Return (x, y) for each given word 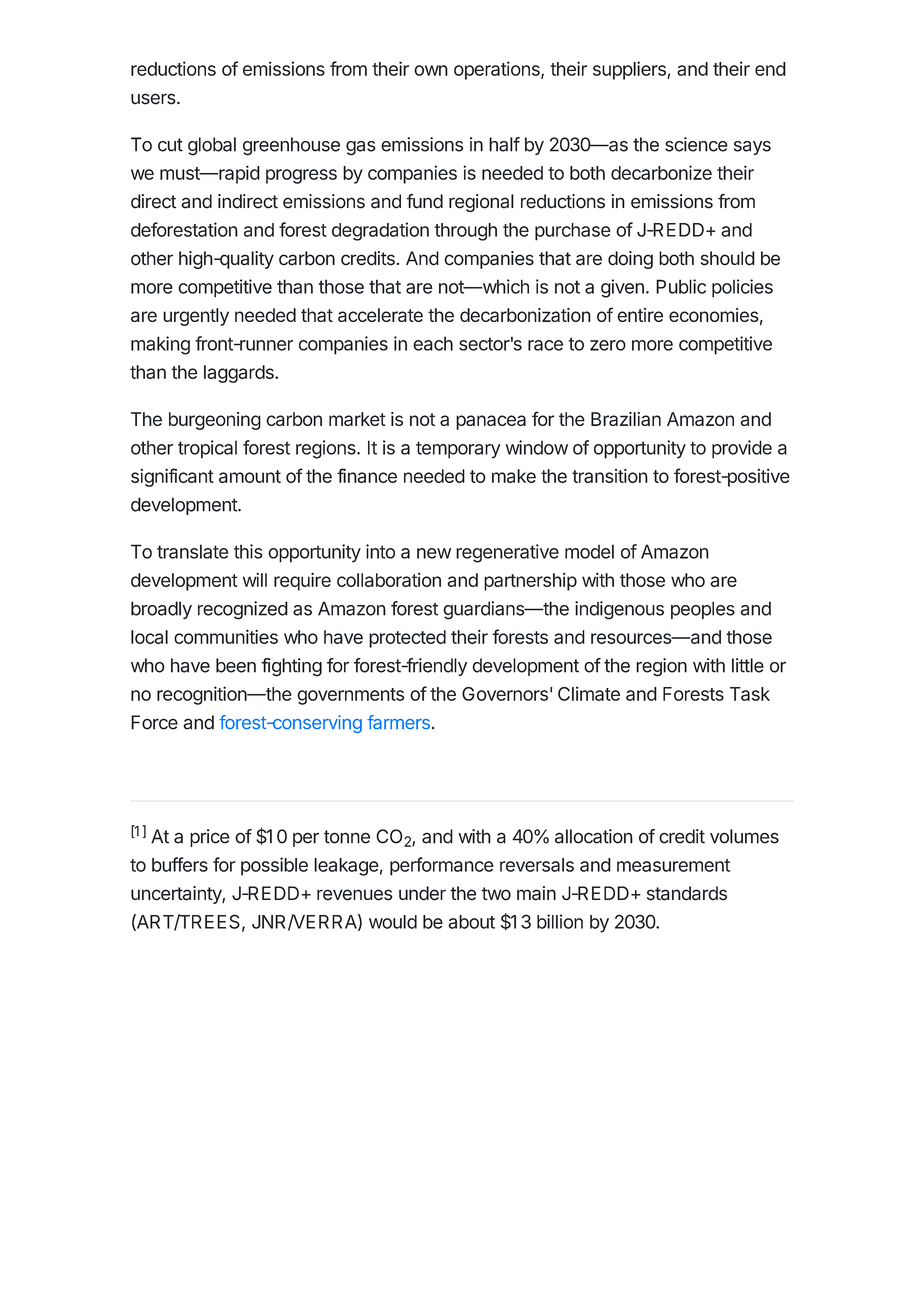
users (154, 99)
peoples (703, 610)
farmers (398, 722)
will (255, 580)
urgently (196, 317)
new (434, 553)
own (431, 70)
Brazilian (626, 419)
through (466, 232)
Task (750, 694)
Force (154, 722)
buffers (180, 864)
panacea (491, 422)
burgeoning (215, 421)
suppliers (630, 70)
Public (681, 286)
